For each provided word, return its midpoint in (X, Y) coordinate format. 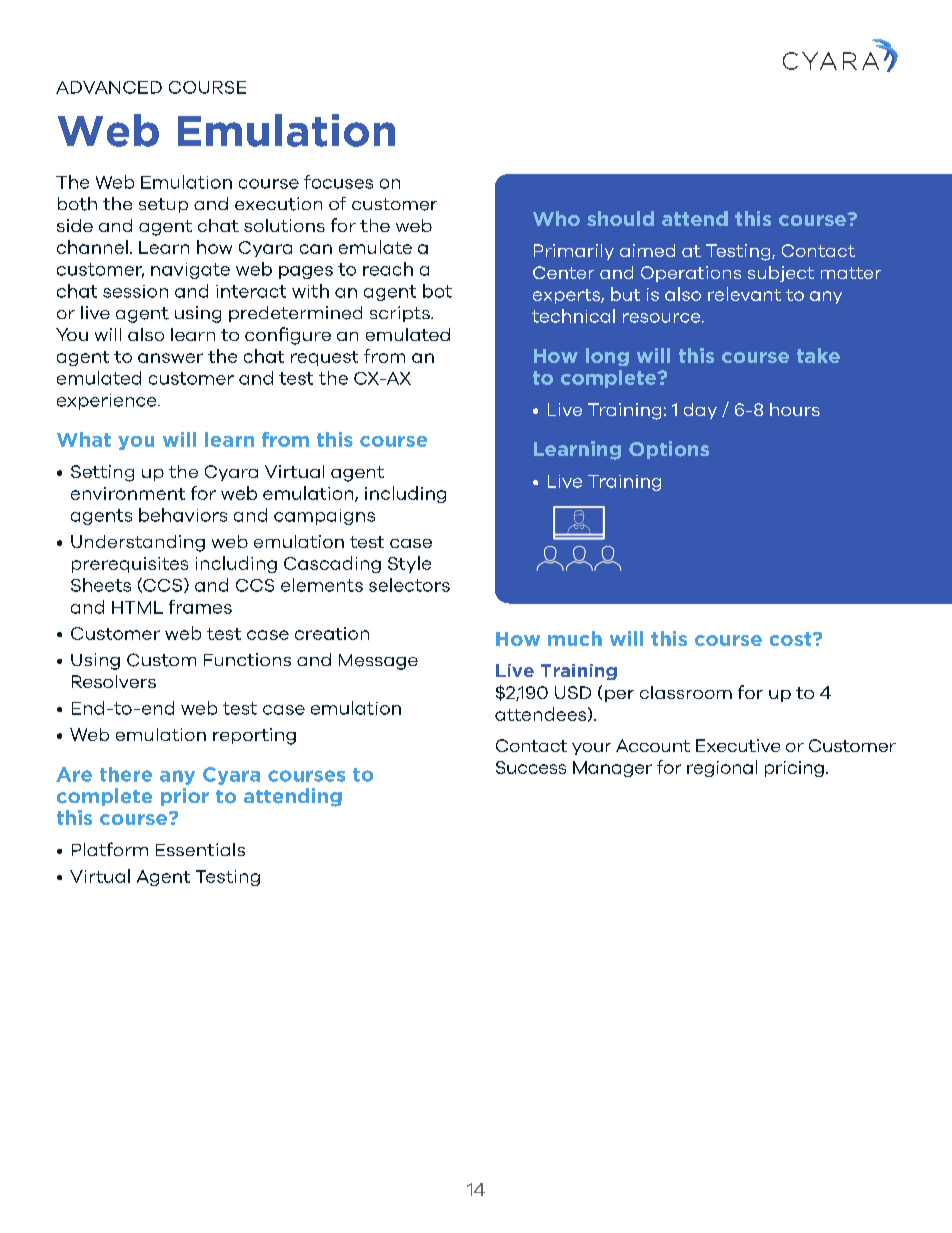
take (818, 355)
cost (792, 639)
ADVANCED (109, 87)
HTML (137, 607)
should (620, 218)
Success (531, 767)
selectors (409, 585)
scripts (401, 314)
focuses (338, 182)
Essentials (200, 849)
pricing (794, 769)
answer (170, 358)
